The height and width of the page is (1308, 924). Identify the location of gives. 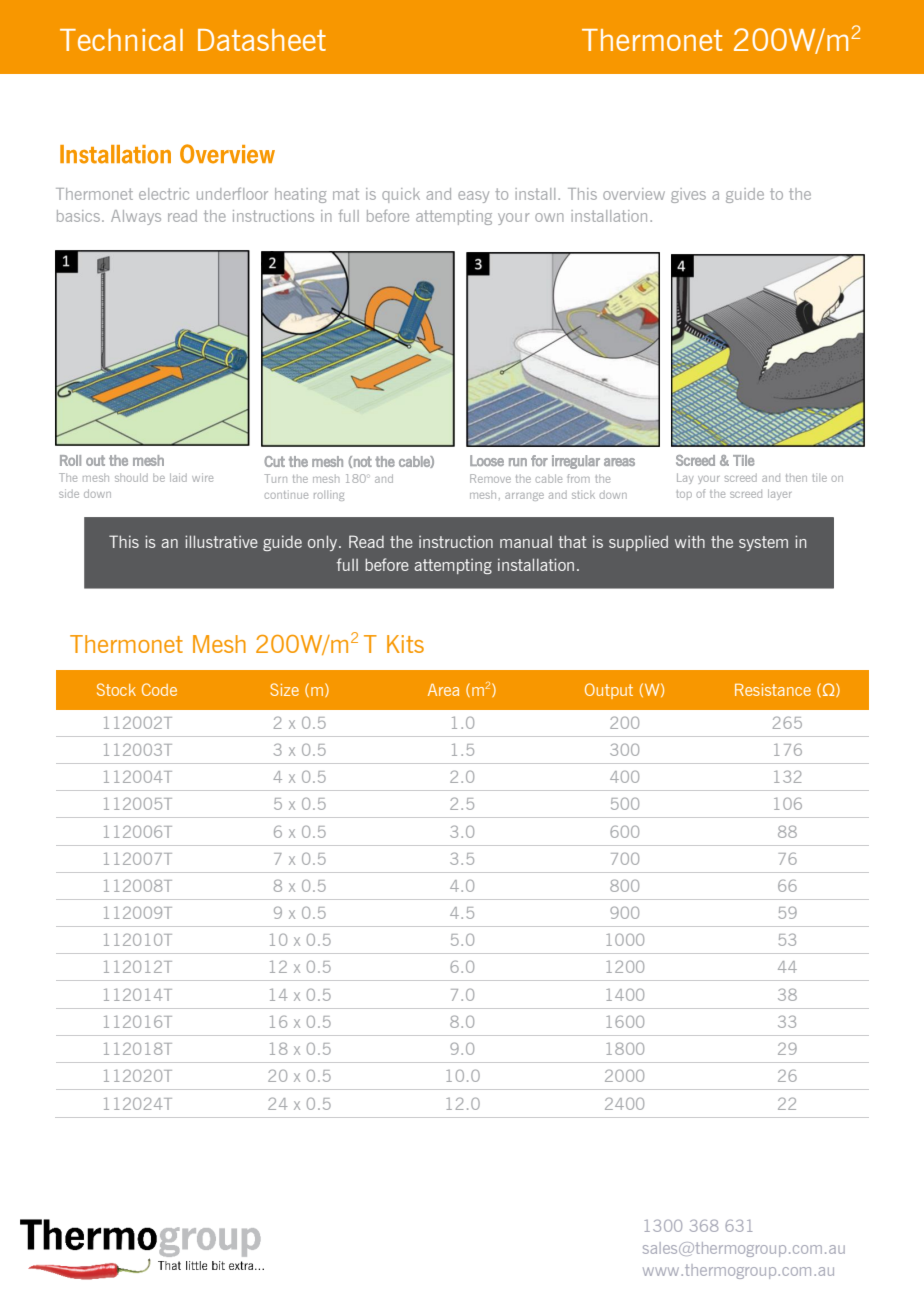
(688, 195).
